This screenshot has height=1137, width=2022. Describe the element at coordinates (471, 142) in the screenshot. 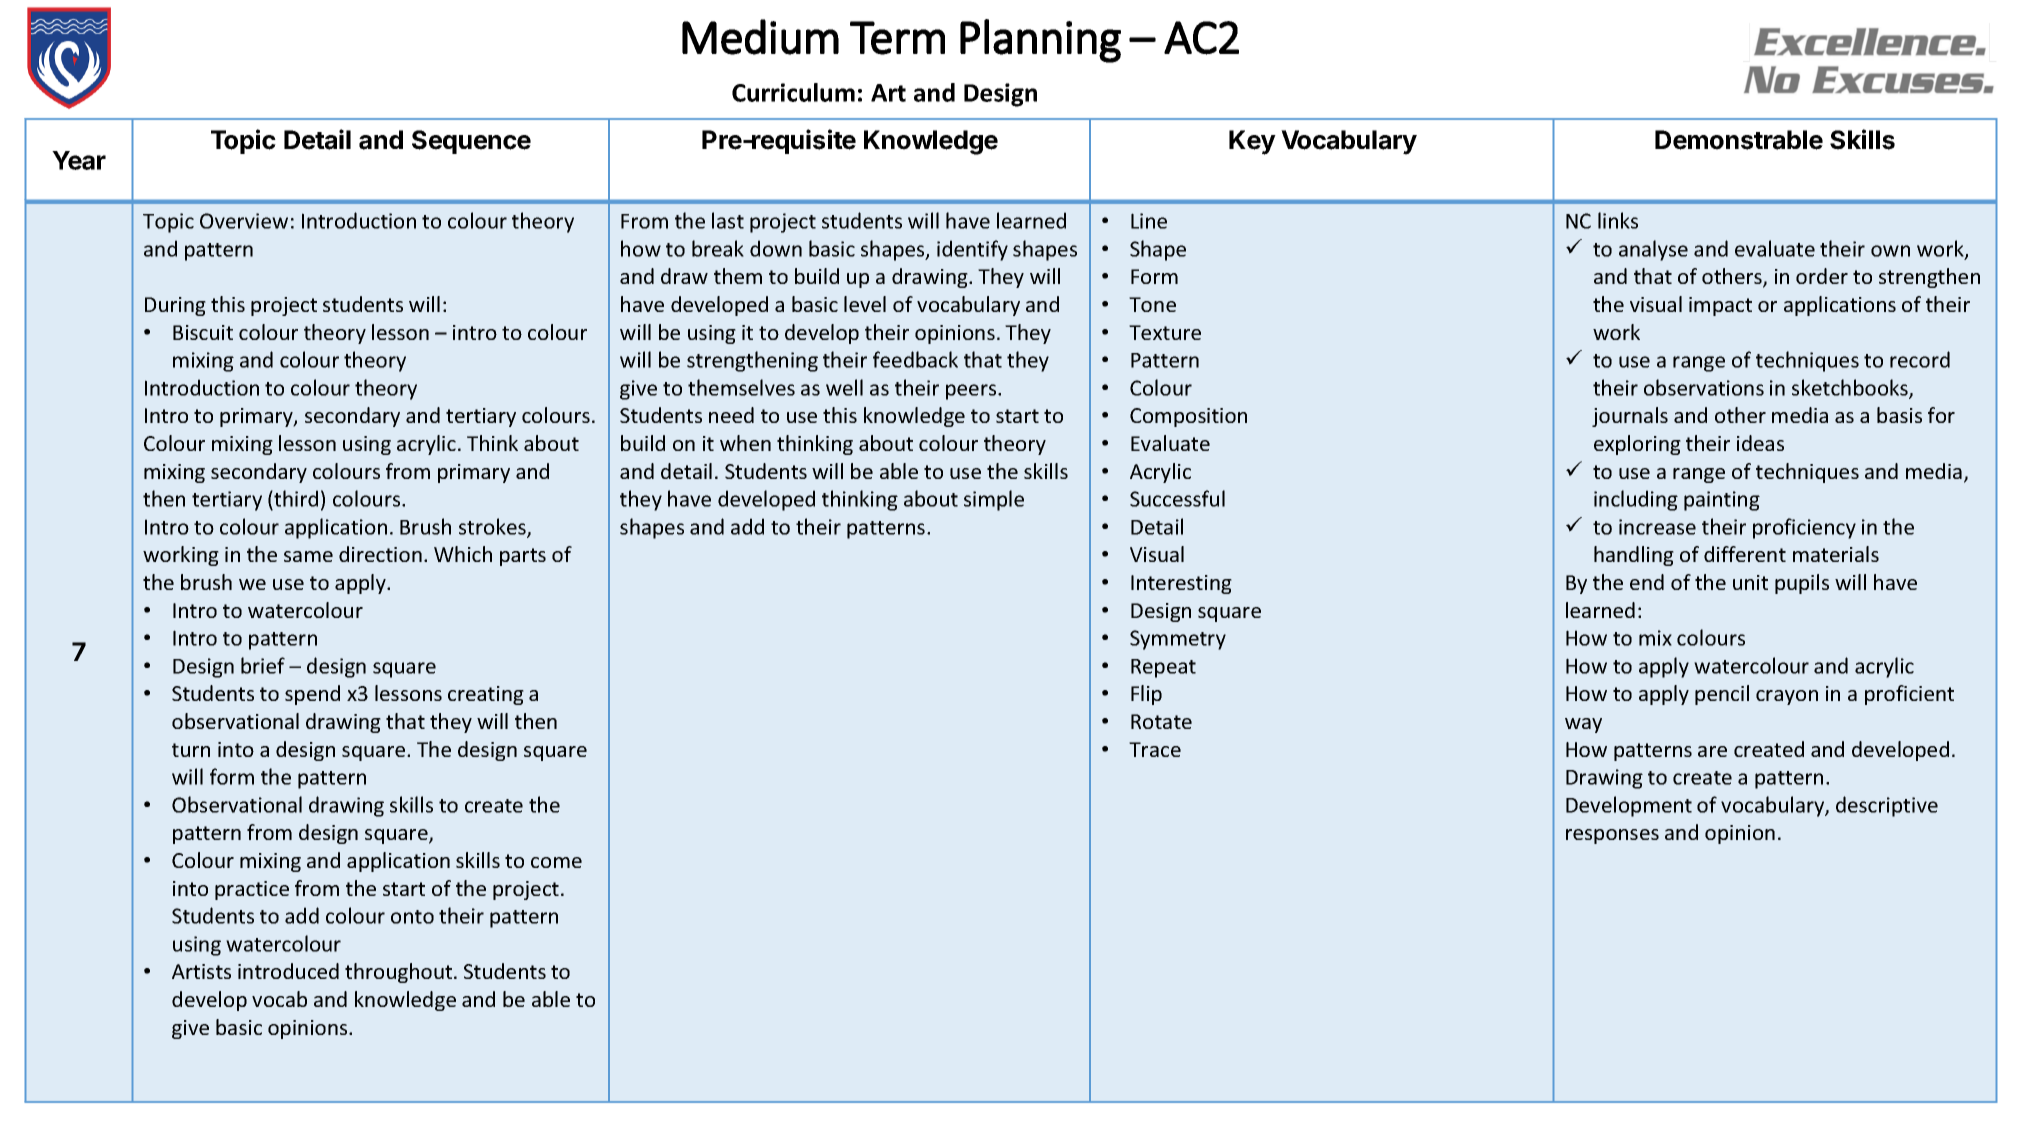

I see `Sequence` at that location.
